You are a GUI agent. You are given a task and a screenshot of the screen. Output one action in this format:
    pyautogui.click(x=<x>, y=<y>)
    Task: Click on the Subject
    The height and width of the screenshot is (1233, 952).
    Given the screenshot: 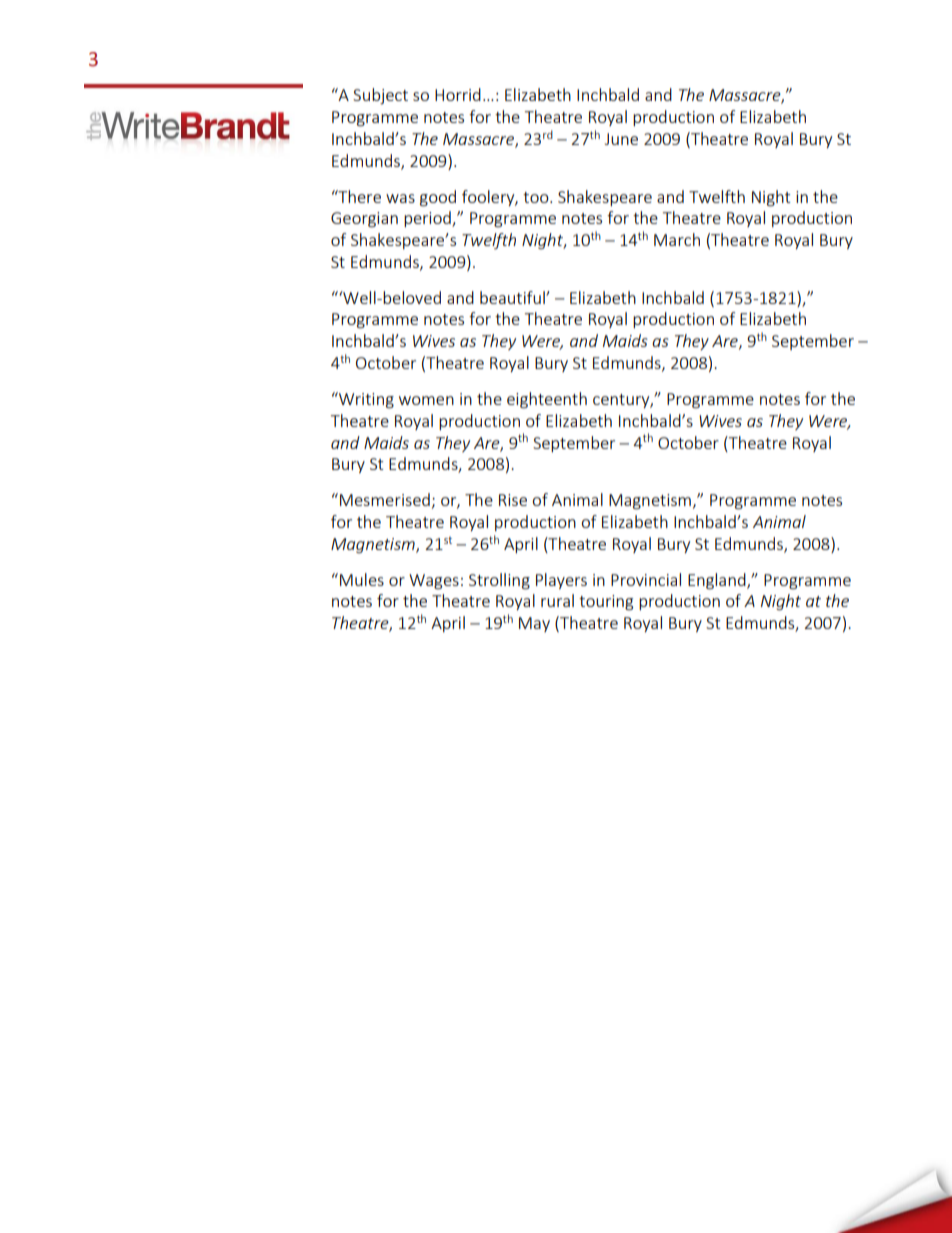 What is the action you would take?
    pyautogui.click(x=380, y=96)
